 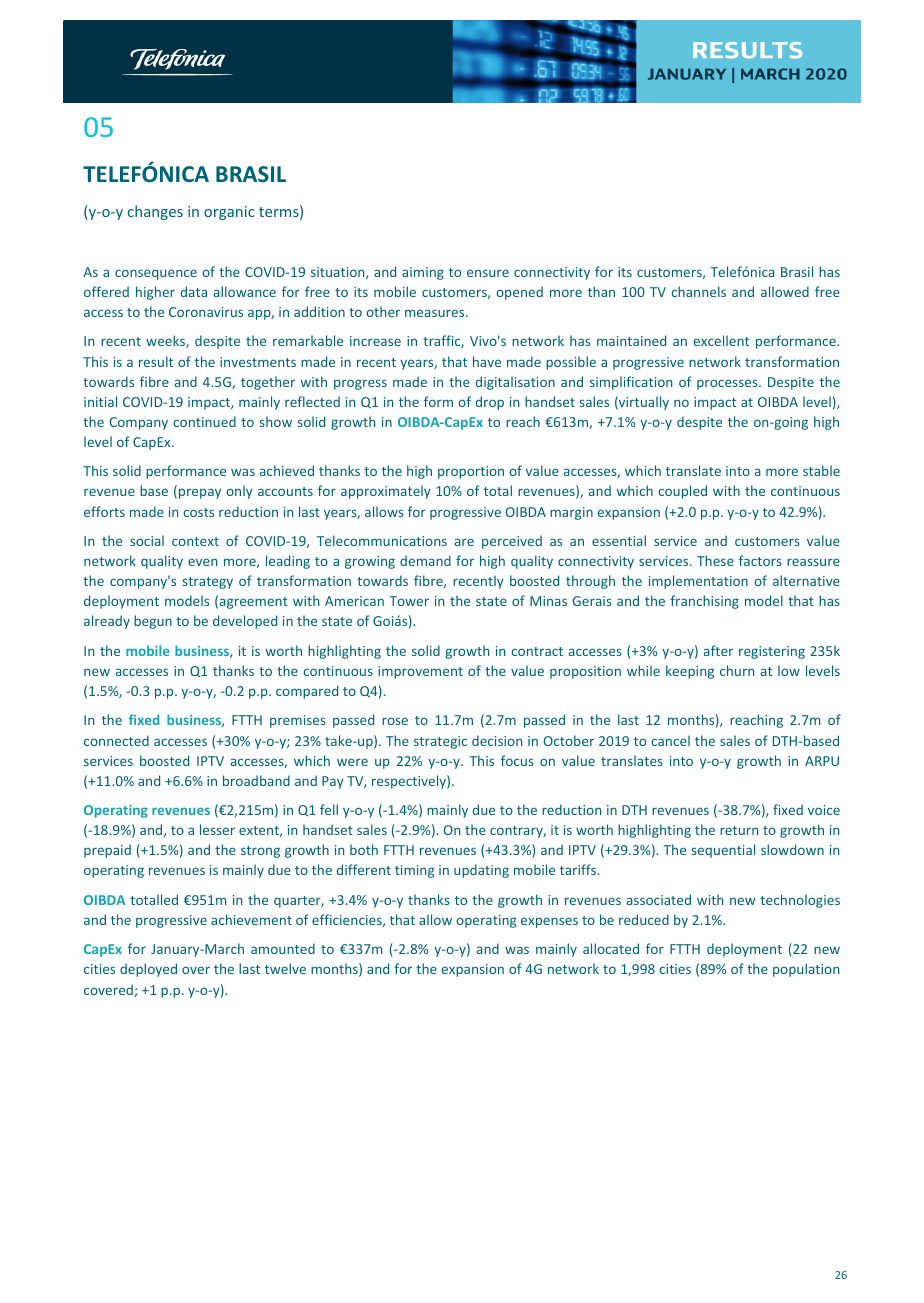 I want to click on connected, so click(x=116, y=740).
